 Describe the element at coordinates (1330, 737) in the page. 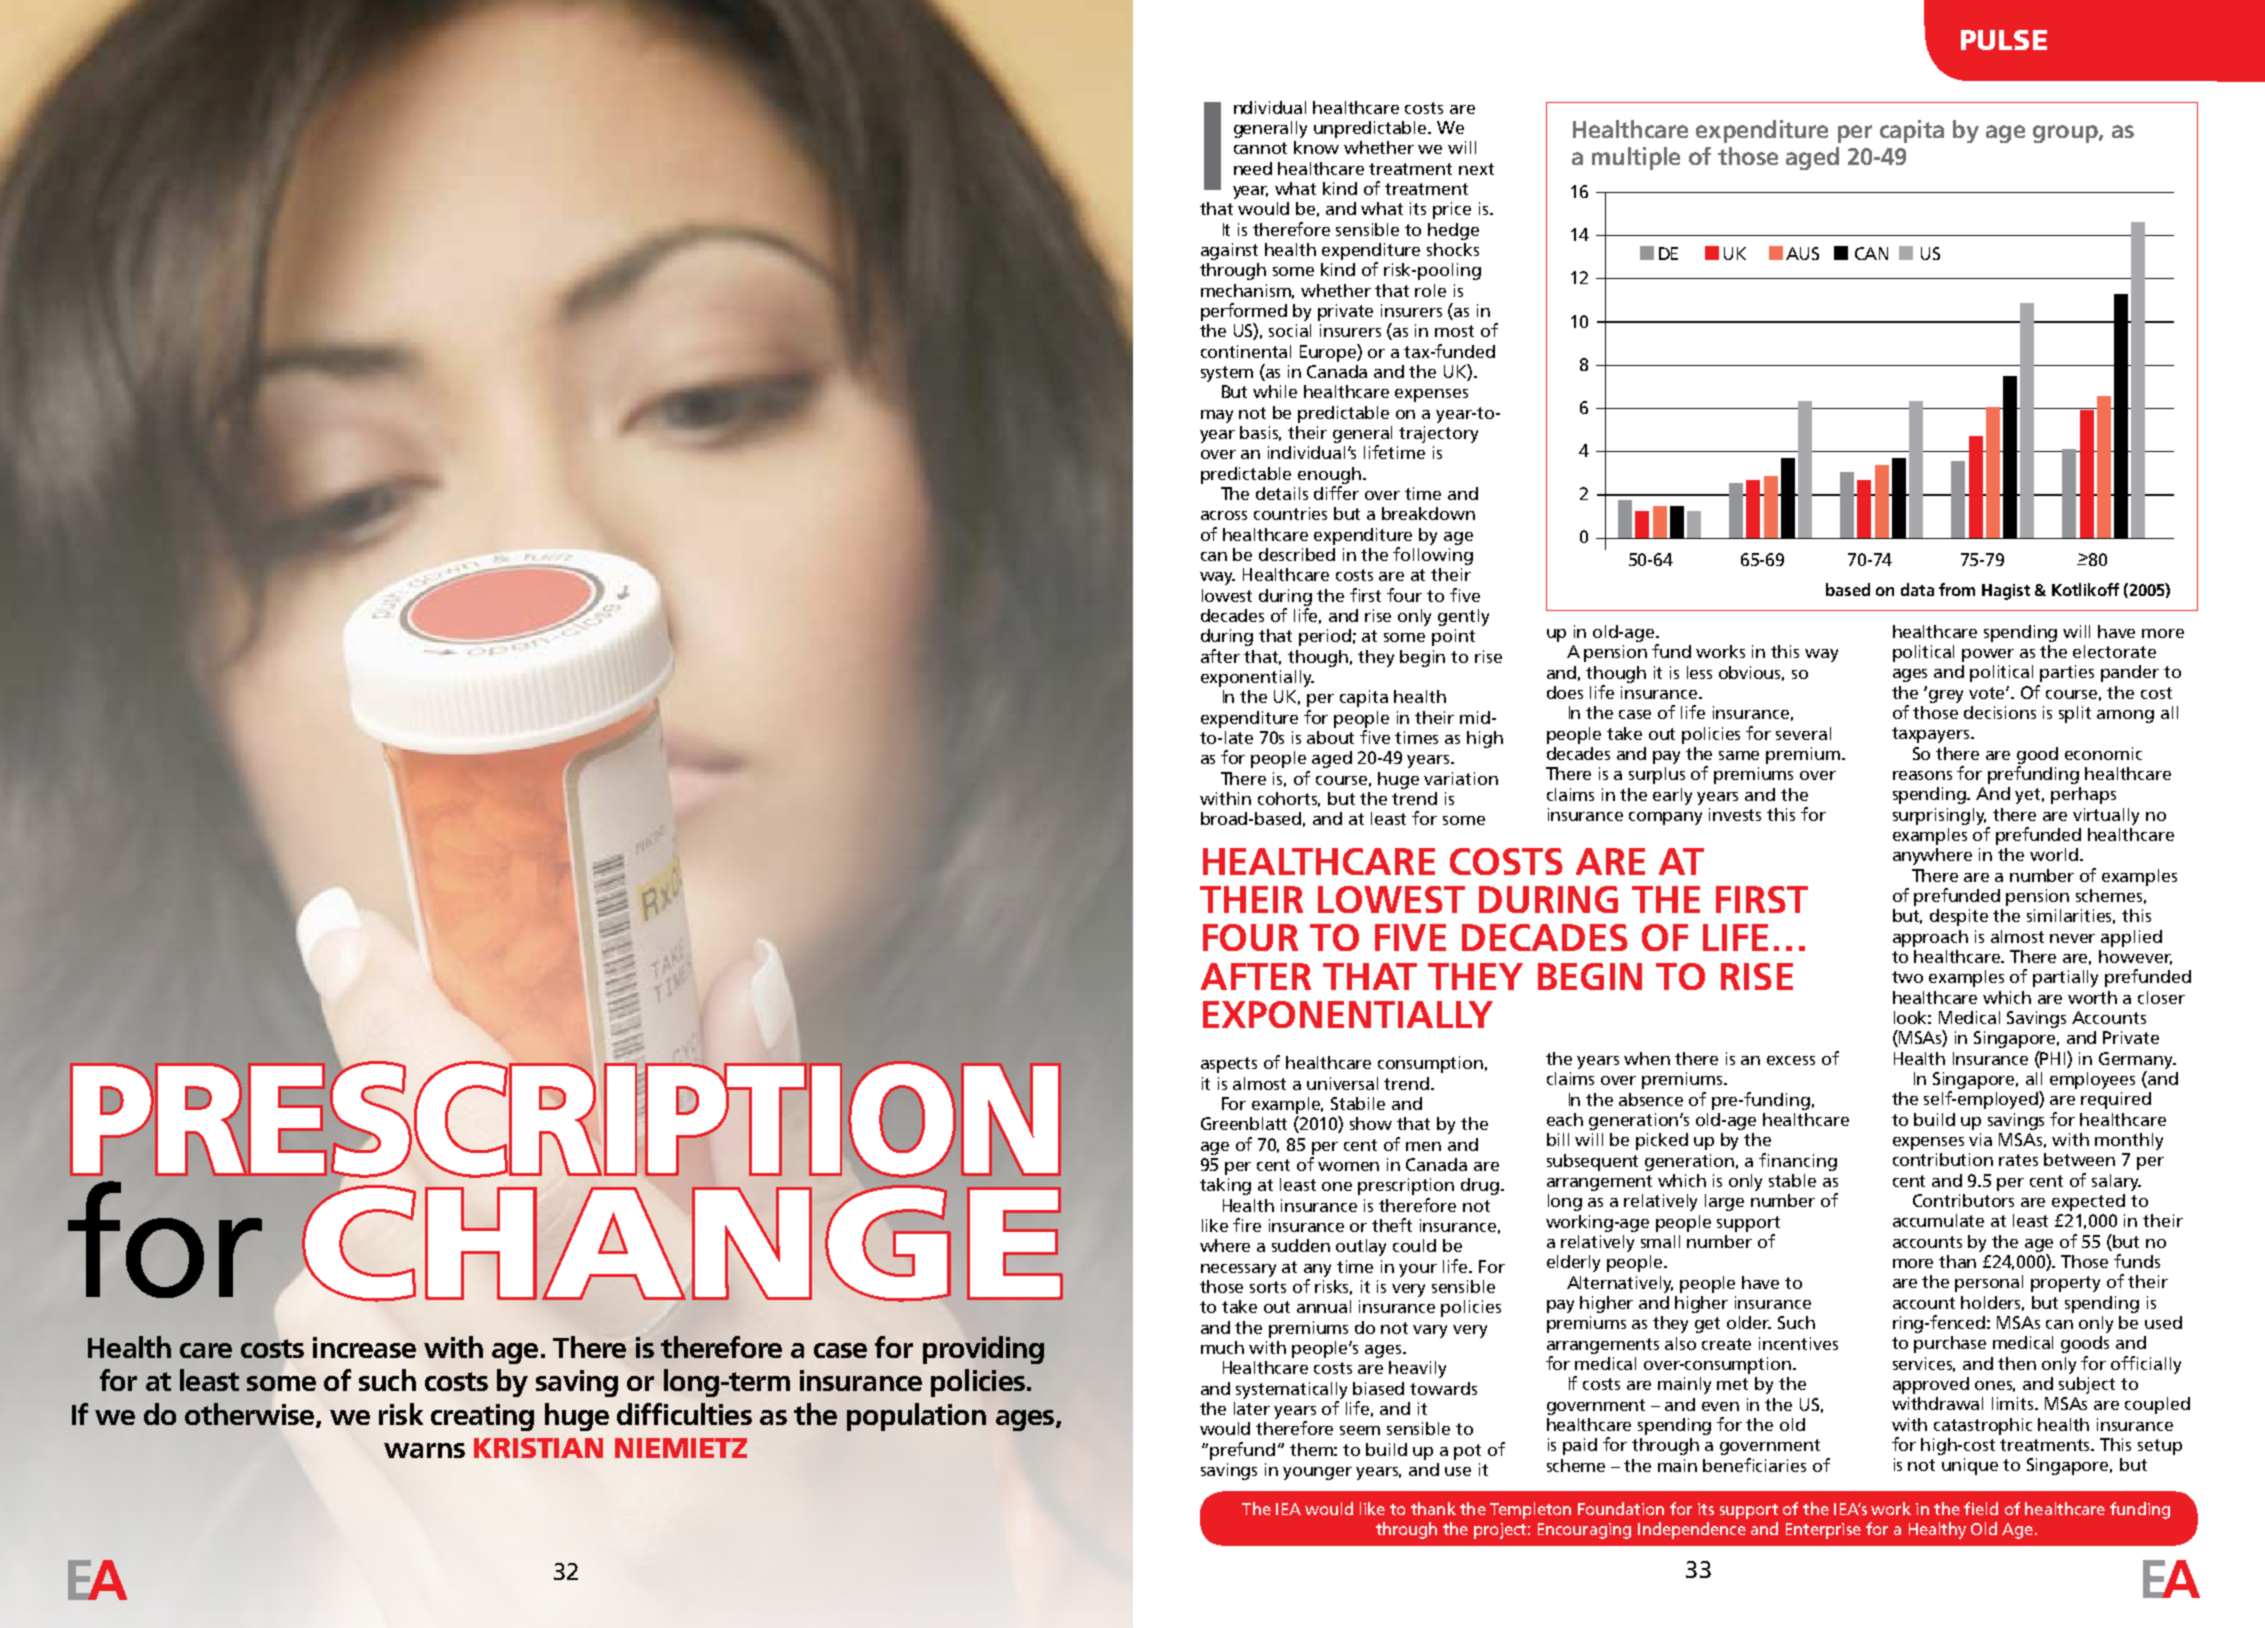

I see `about` at that location.
